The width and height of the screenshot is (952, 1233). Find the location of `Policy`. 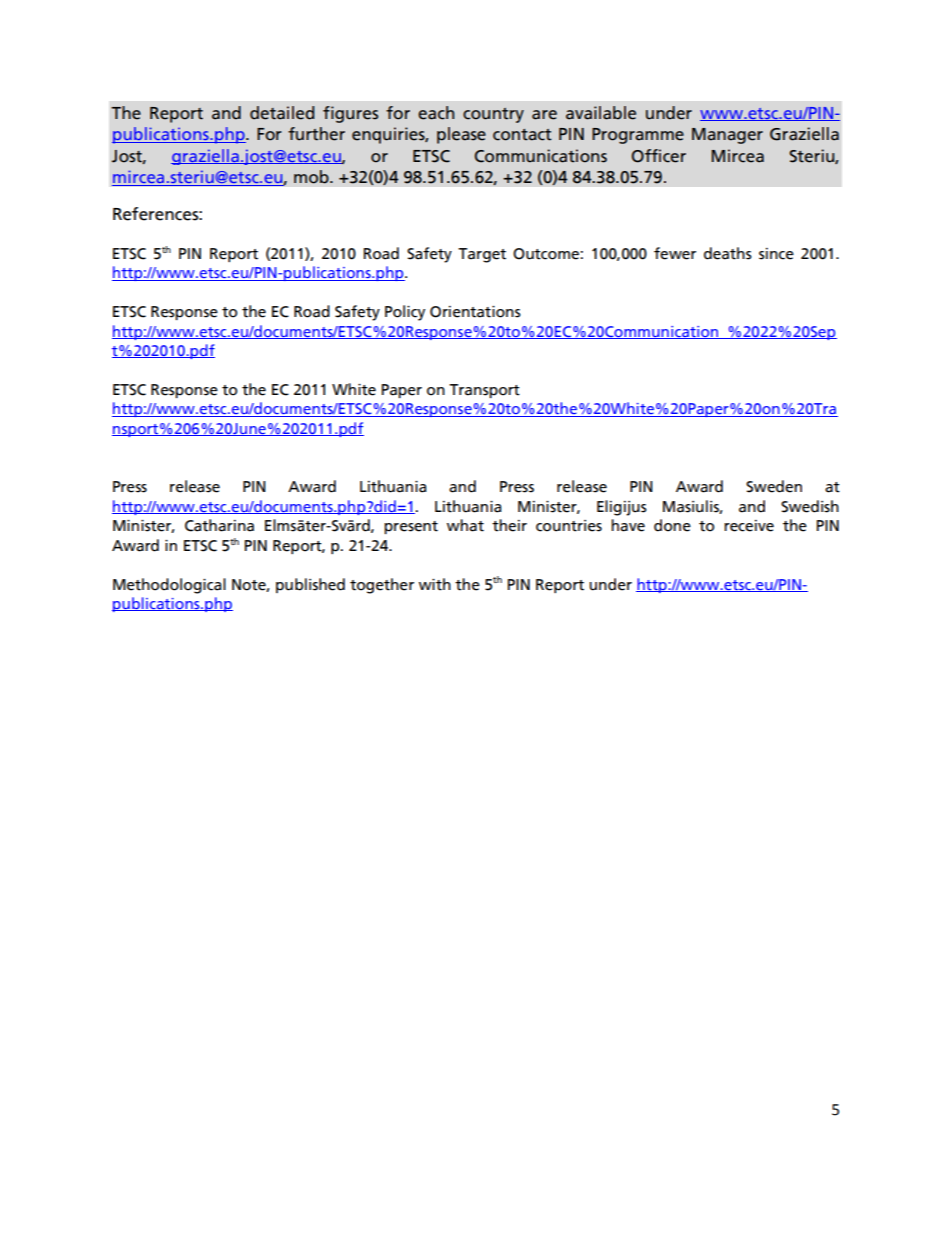

Policy is located at coordinates (405, 313).
